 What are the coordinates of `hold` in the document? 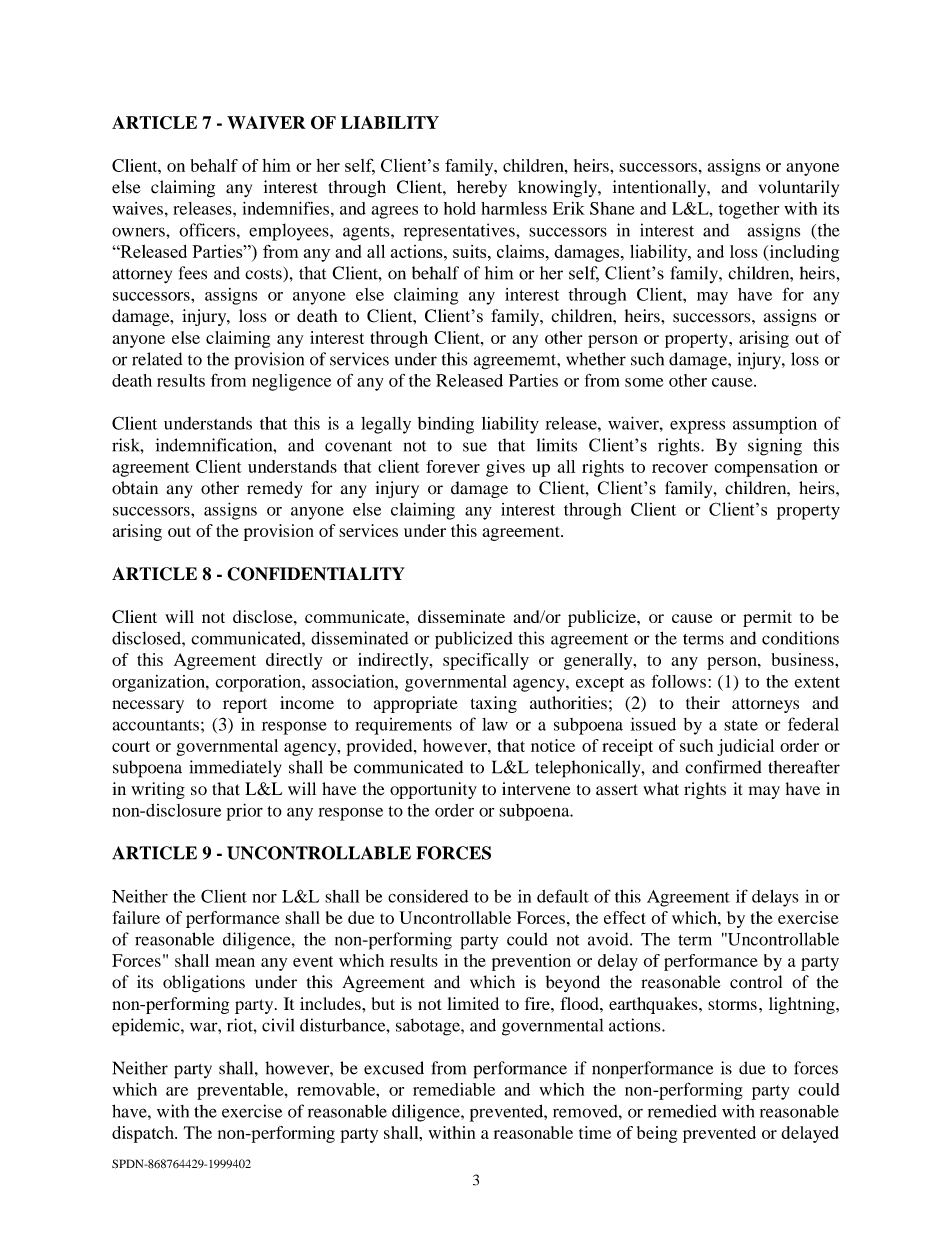 It's located at (460, 208).
